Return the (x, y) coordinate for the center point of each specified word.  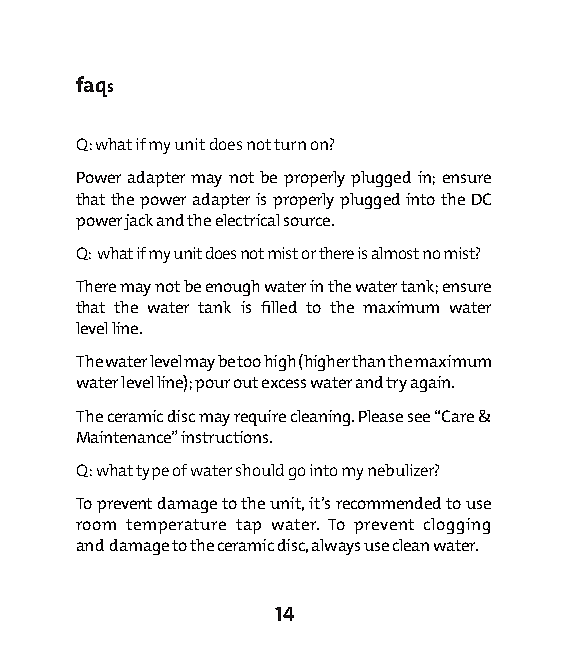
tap (248, 526)
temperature (176, 526)
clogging (457, 526)
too (249, 361)
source (308, 221)
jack (138, 222)
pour (212, 385)
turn (290, 144)
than (368, 361)
